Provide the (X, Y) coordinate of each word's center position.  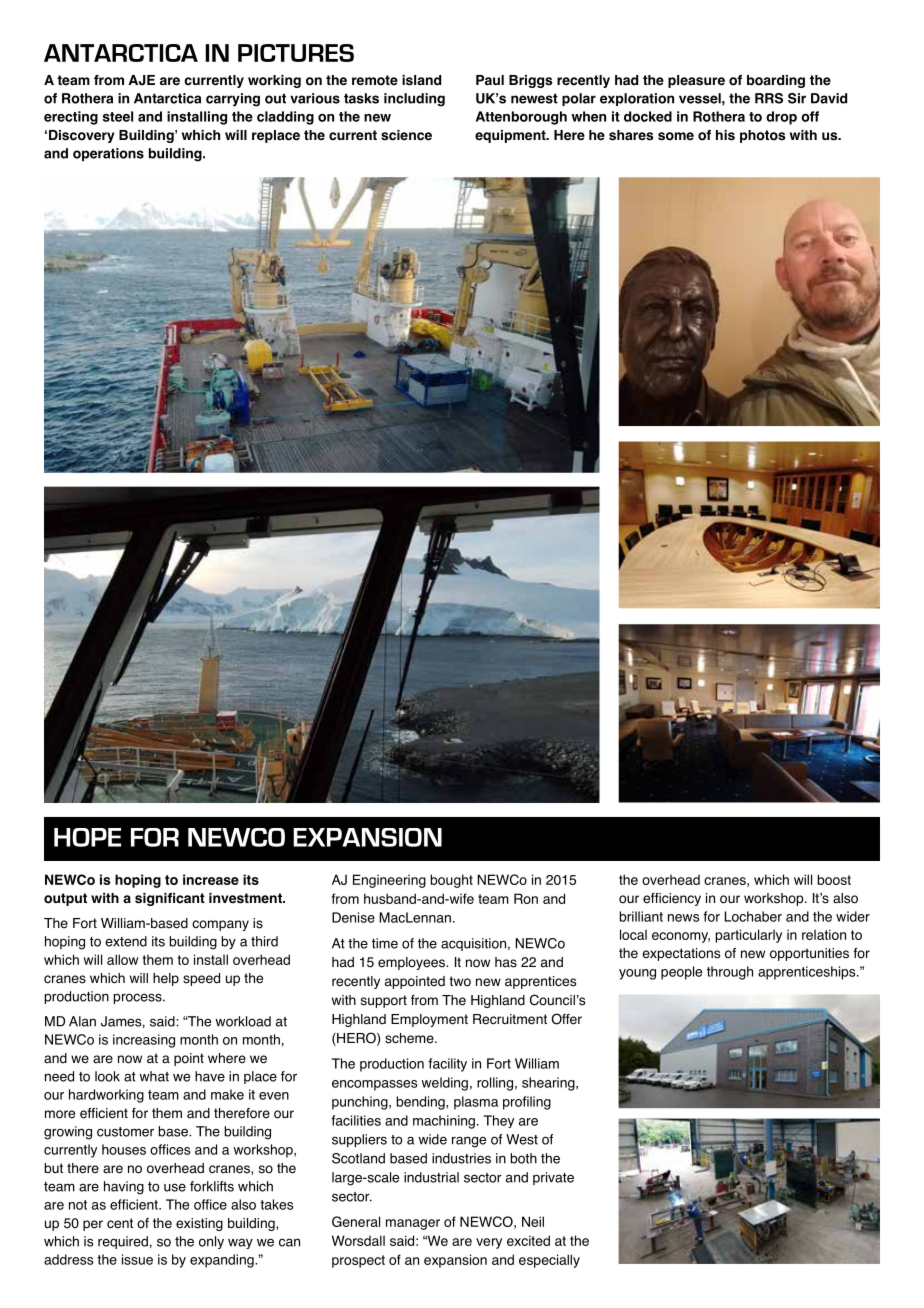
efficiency (672, 899)
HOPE (87, 837)
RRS (769, 98)
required (123, 1242)
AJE (141, 80)
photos (762, 136)
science (406, 135)
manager (413, 1224)
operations (108, 154)
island (421, 80)
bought (452, 881)
